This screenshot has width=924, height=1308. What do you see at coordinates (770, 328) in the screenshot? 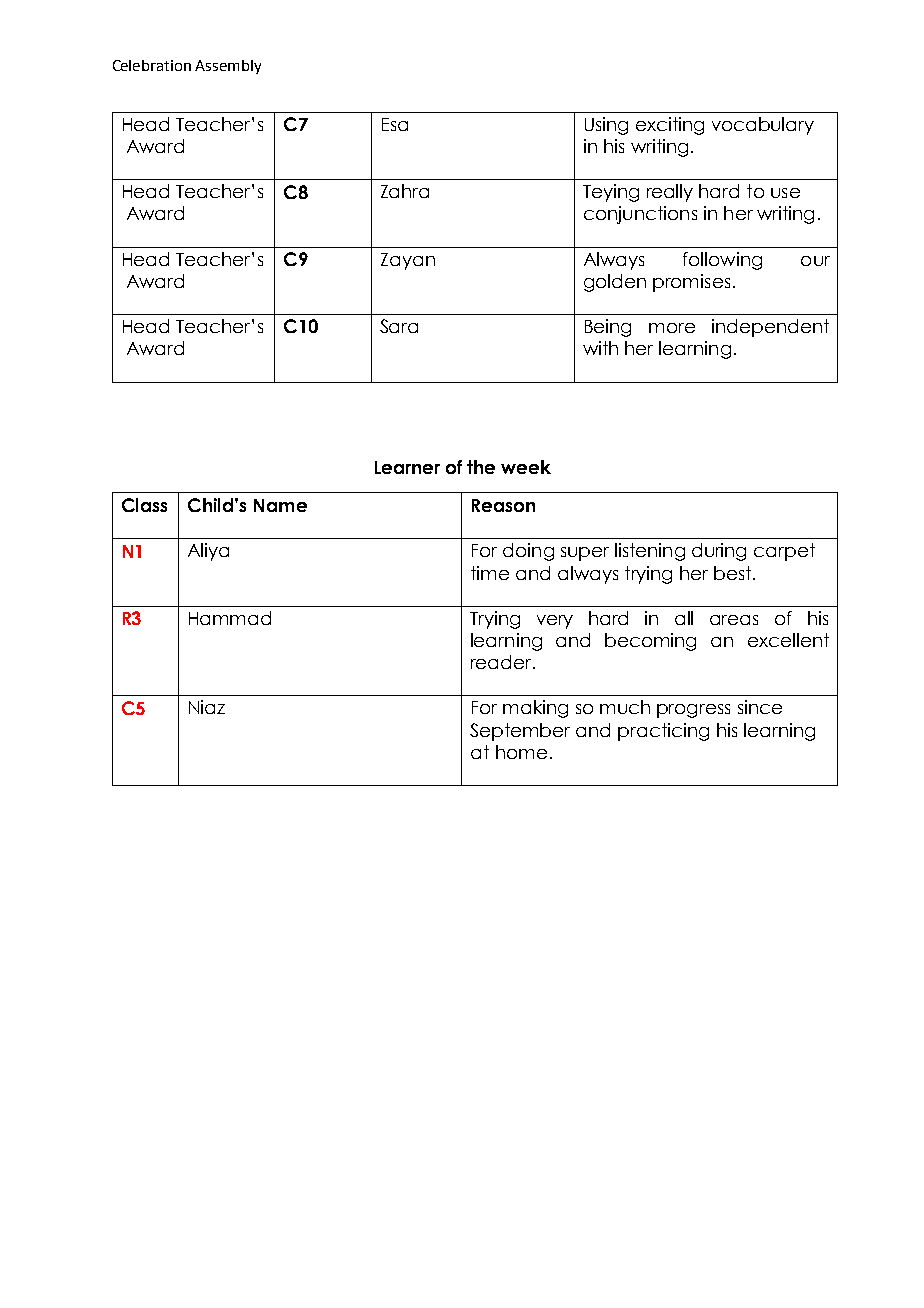
I see `independent` at bounding box center [770, 328].
